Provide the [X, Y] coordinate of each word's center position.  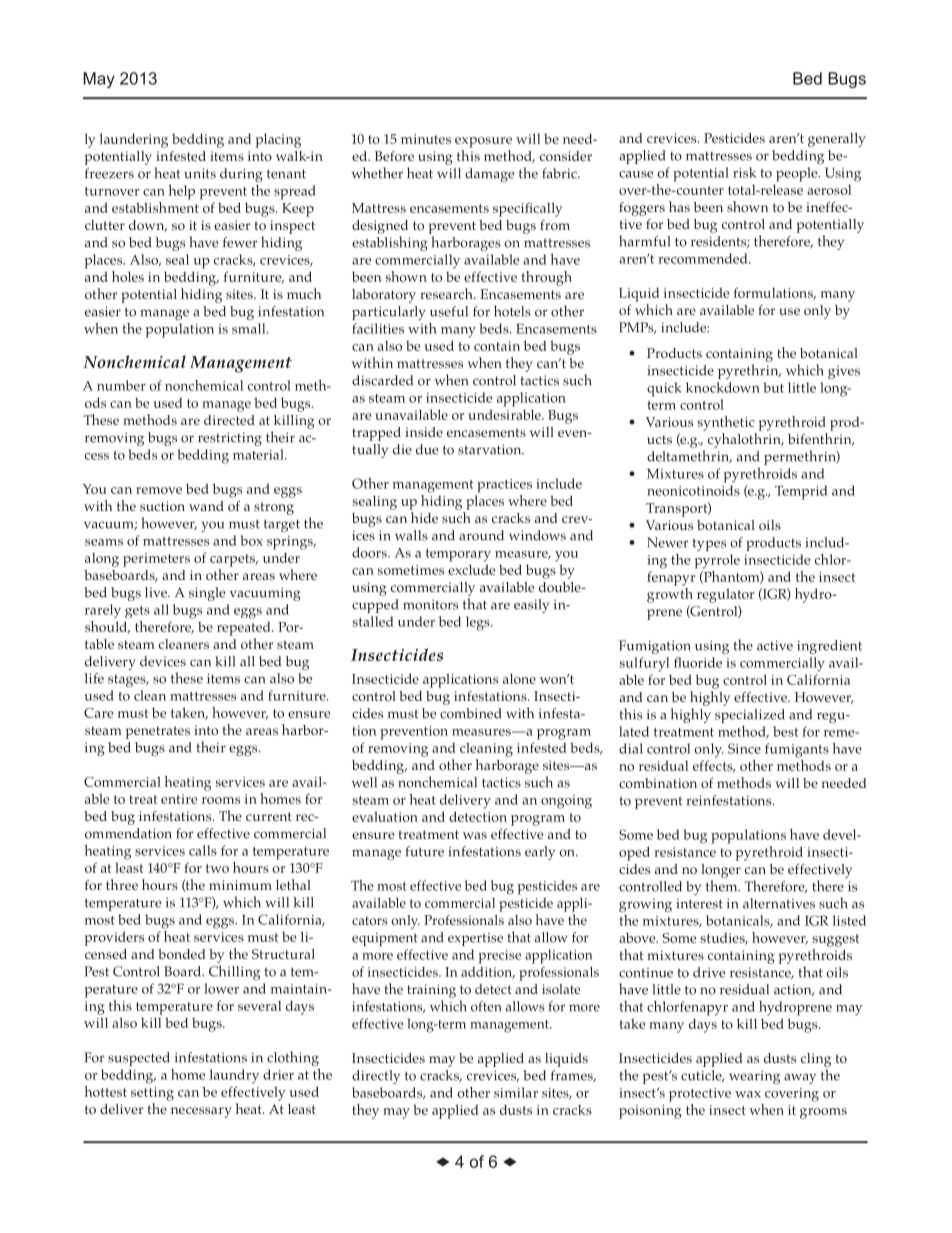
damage [489, 175]
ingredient [829, 647]
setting [152, 1094]
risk [744, 172]
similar [516, 1092]
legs [479, 623]
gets [137, 612]
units [200, 173]
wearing [754, 1077]
